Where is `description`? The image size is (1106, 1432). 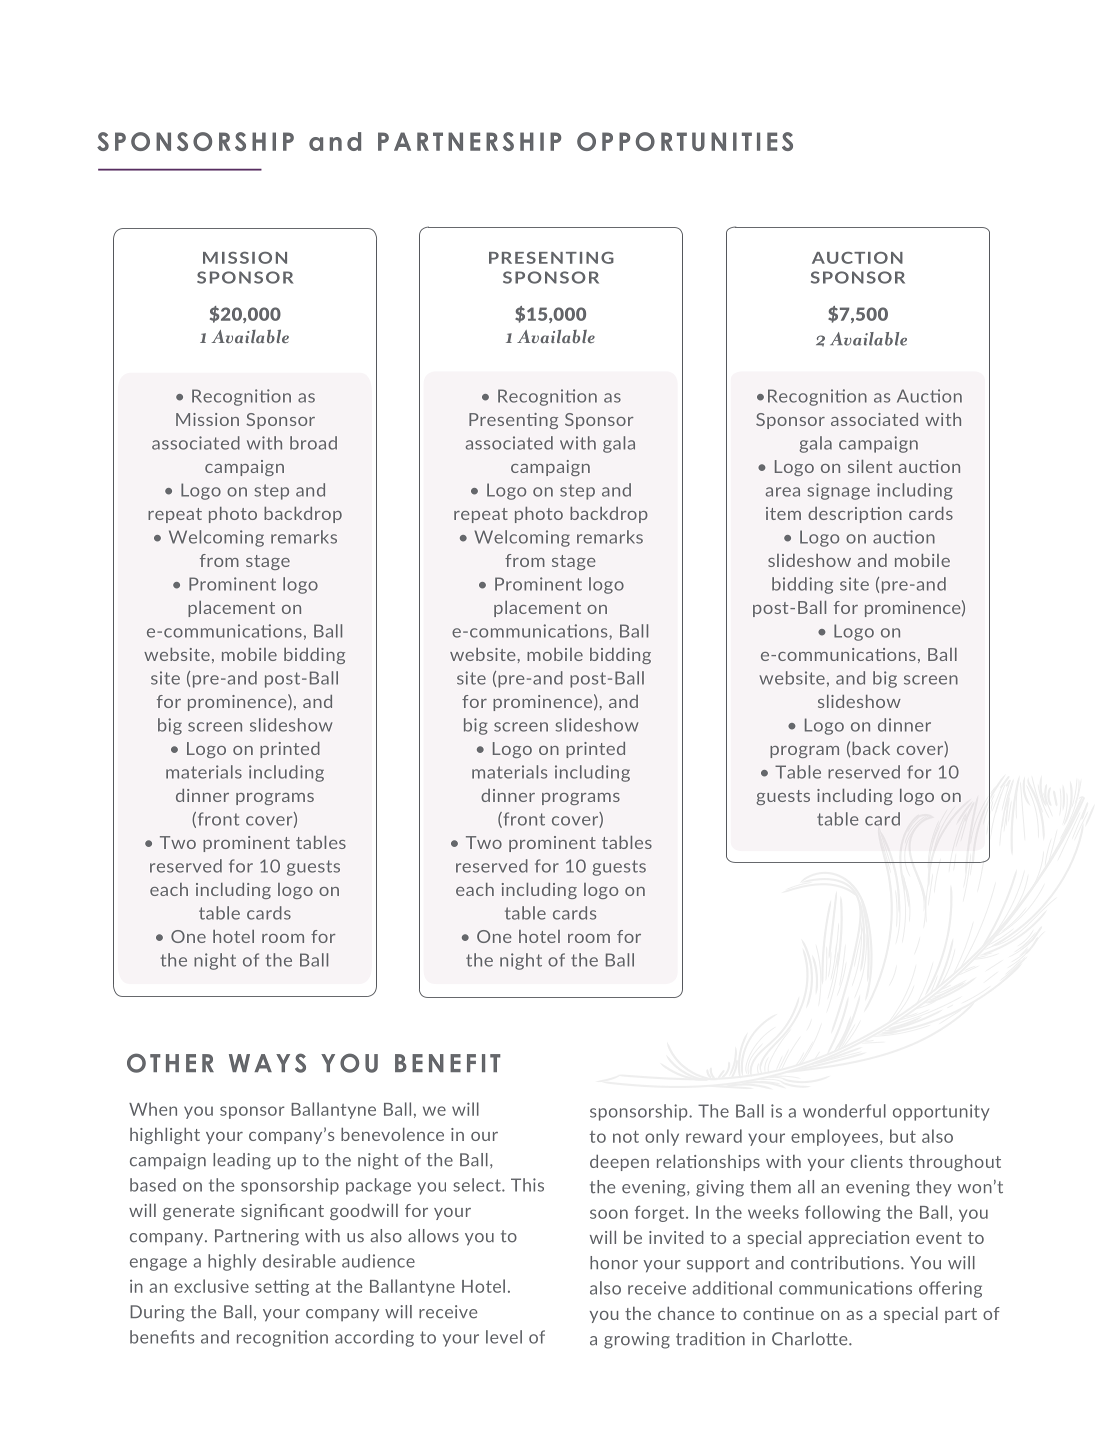
description is located at coordinates (855, 515).
